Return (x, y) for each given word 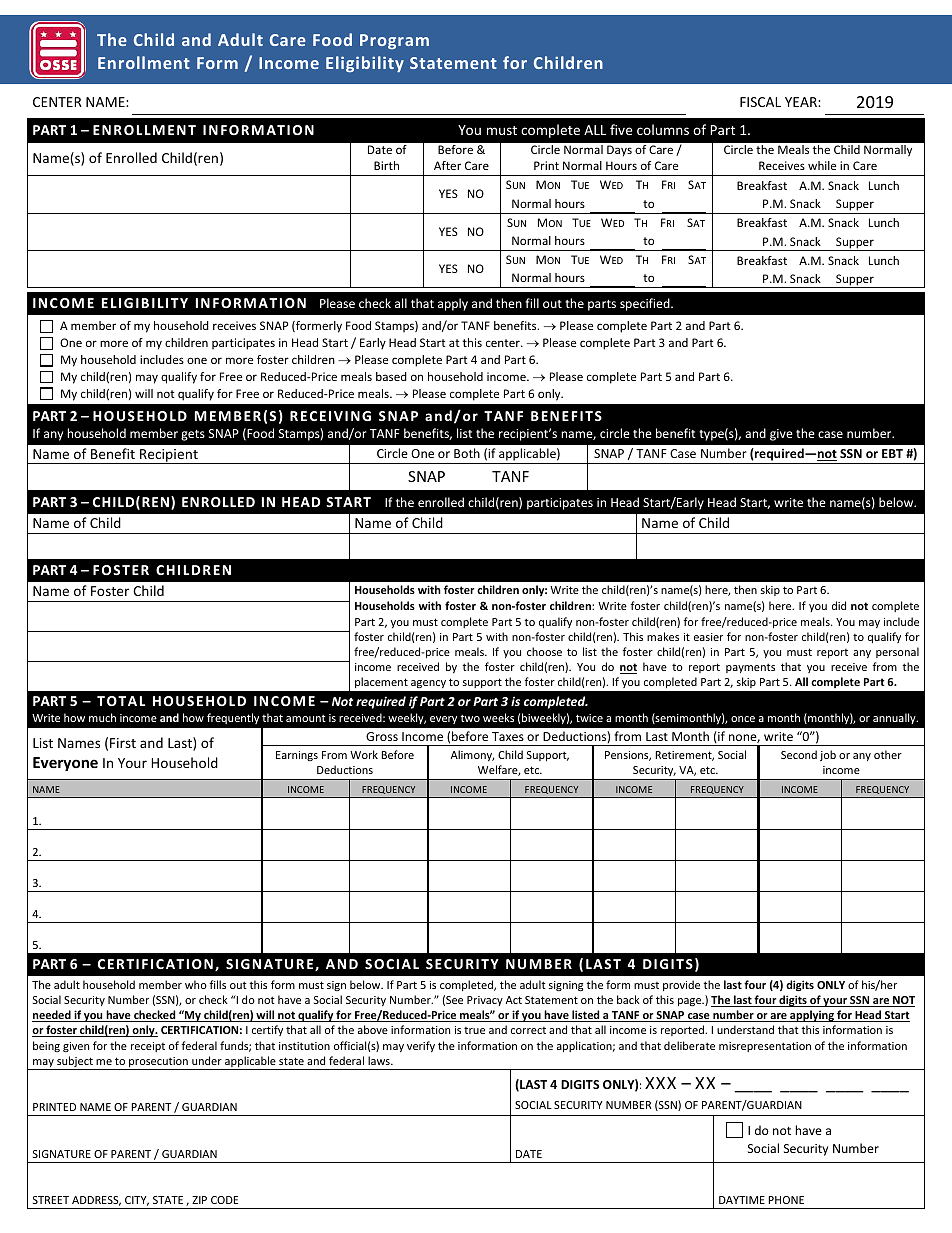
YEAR (802, 102)
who (196, 984)
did (839, 605)
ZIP (199, 1200)
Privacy (485, 1001)
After (447, 165)
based (391, 376)
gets (193, 435)
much (102, 717)
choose (544, 651)
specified (646, 304)
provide (681, 985)
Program (394, 41)
